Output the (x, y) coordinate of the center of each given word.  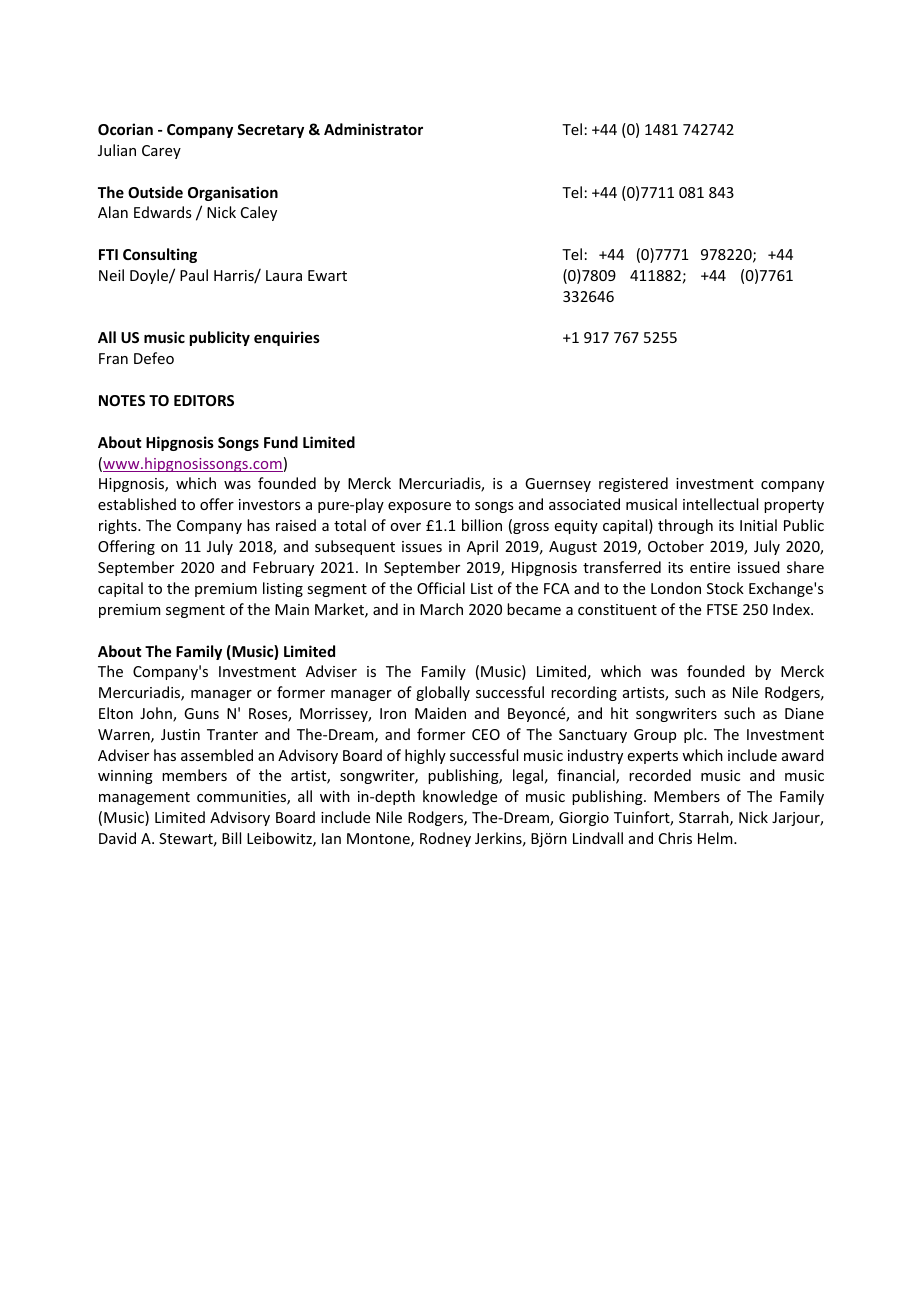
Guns (201, 713)
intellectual (720, 504)
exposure (419, 507)
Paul (194, 275)
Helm (716, 838)
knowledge (460, 797)
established (137, 504)
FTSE (722, 609)
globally (443, 693)
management (144, 798)
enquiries (287, 338)
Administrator (373, 129)
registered (633, 484)
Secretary (270, 131)
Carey (161, 152)
